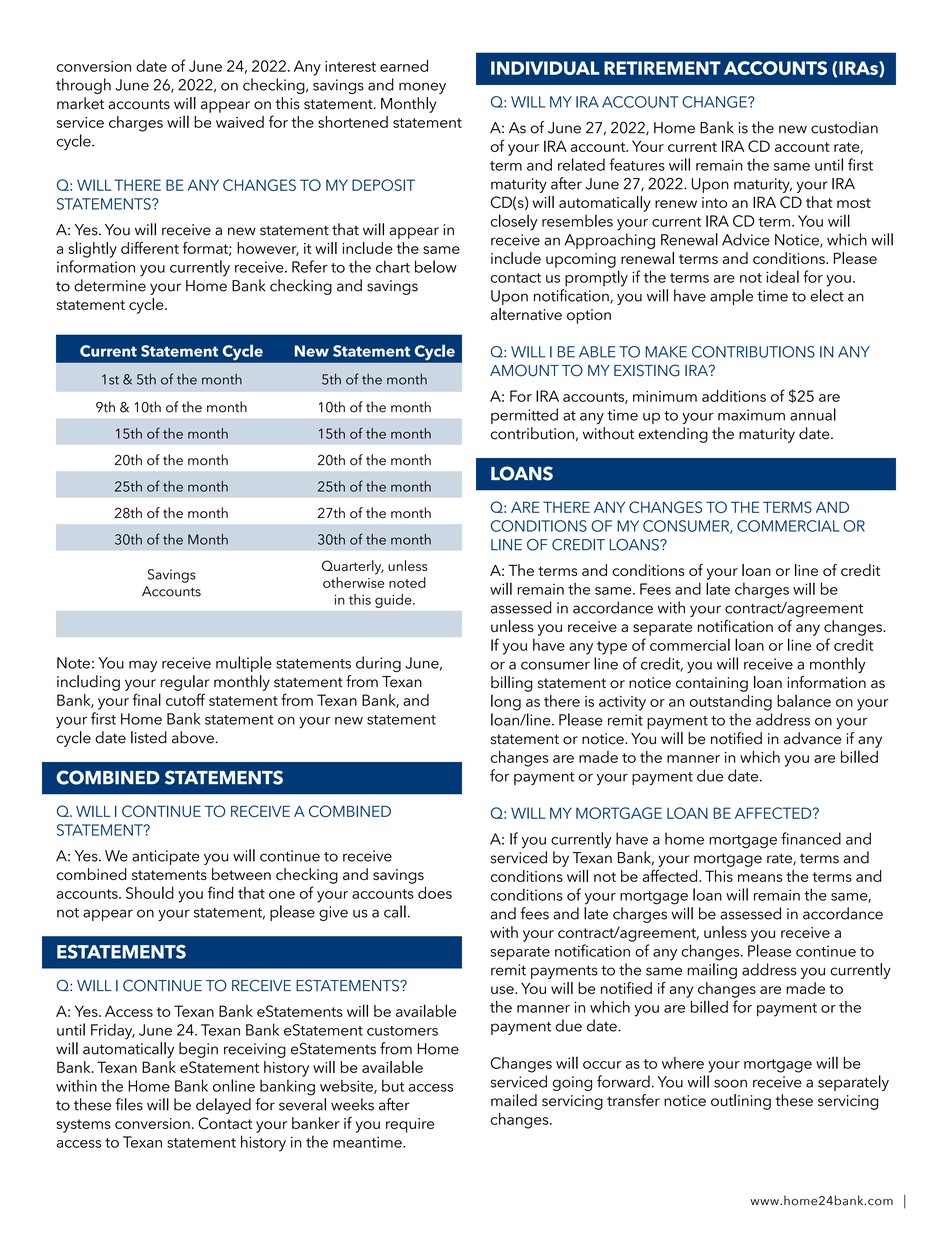 This document has height=1233, width=952. Describe the element at coordinates (240, 122) in the document. I see `waived` at that location.
